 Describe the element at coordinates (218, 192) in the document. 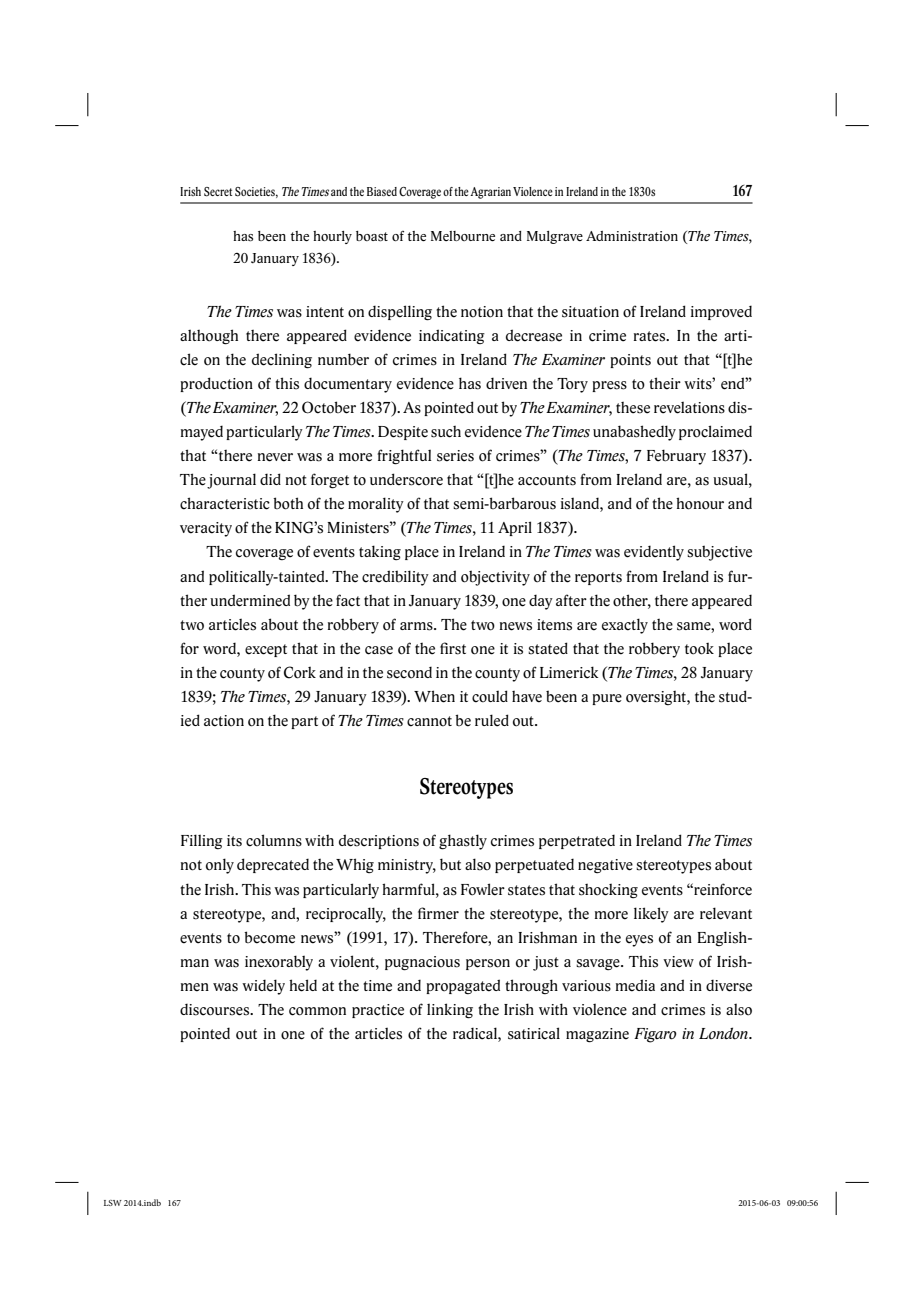

I see `Secret` at that location.
